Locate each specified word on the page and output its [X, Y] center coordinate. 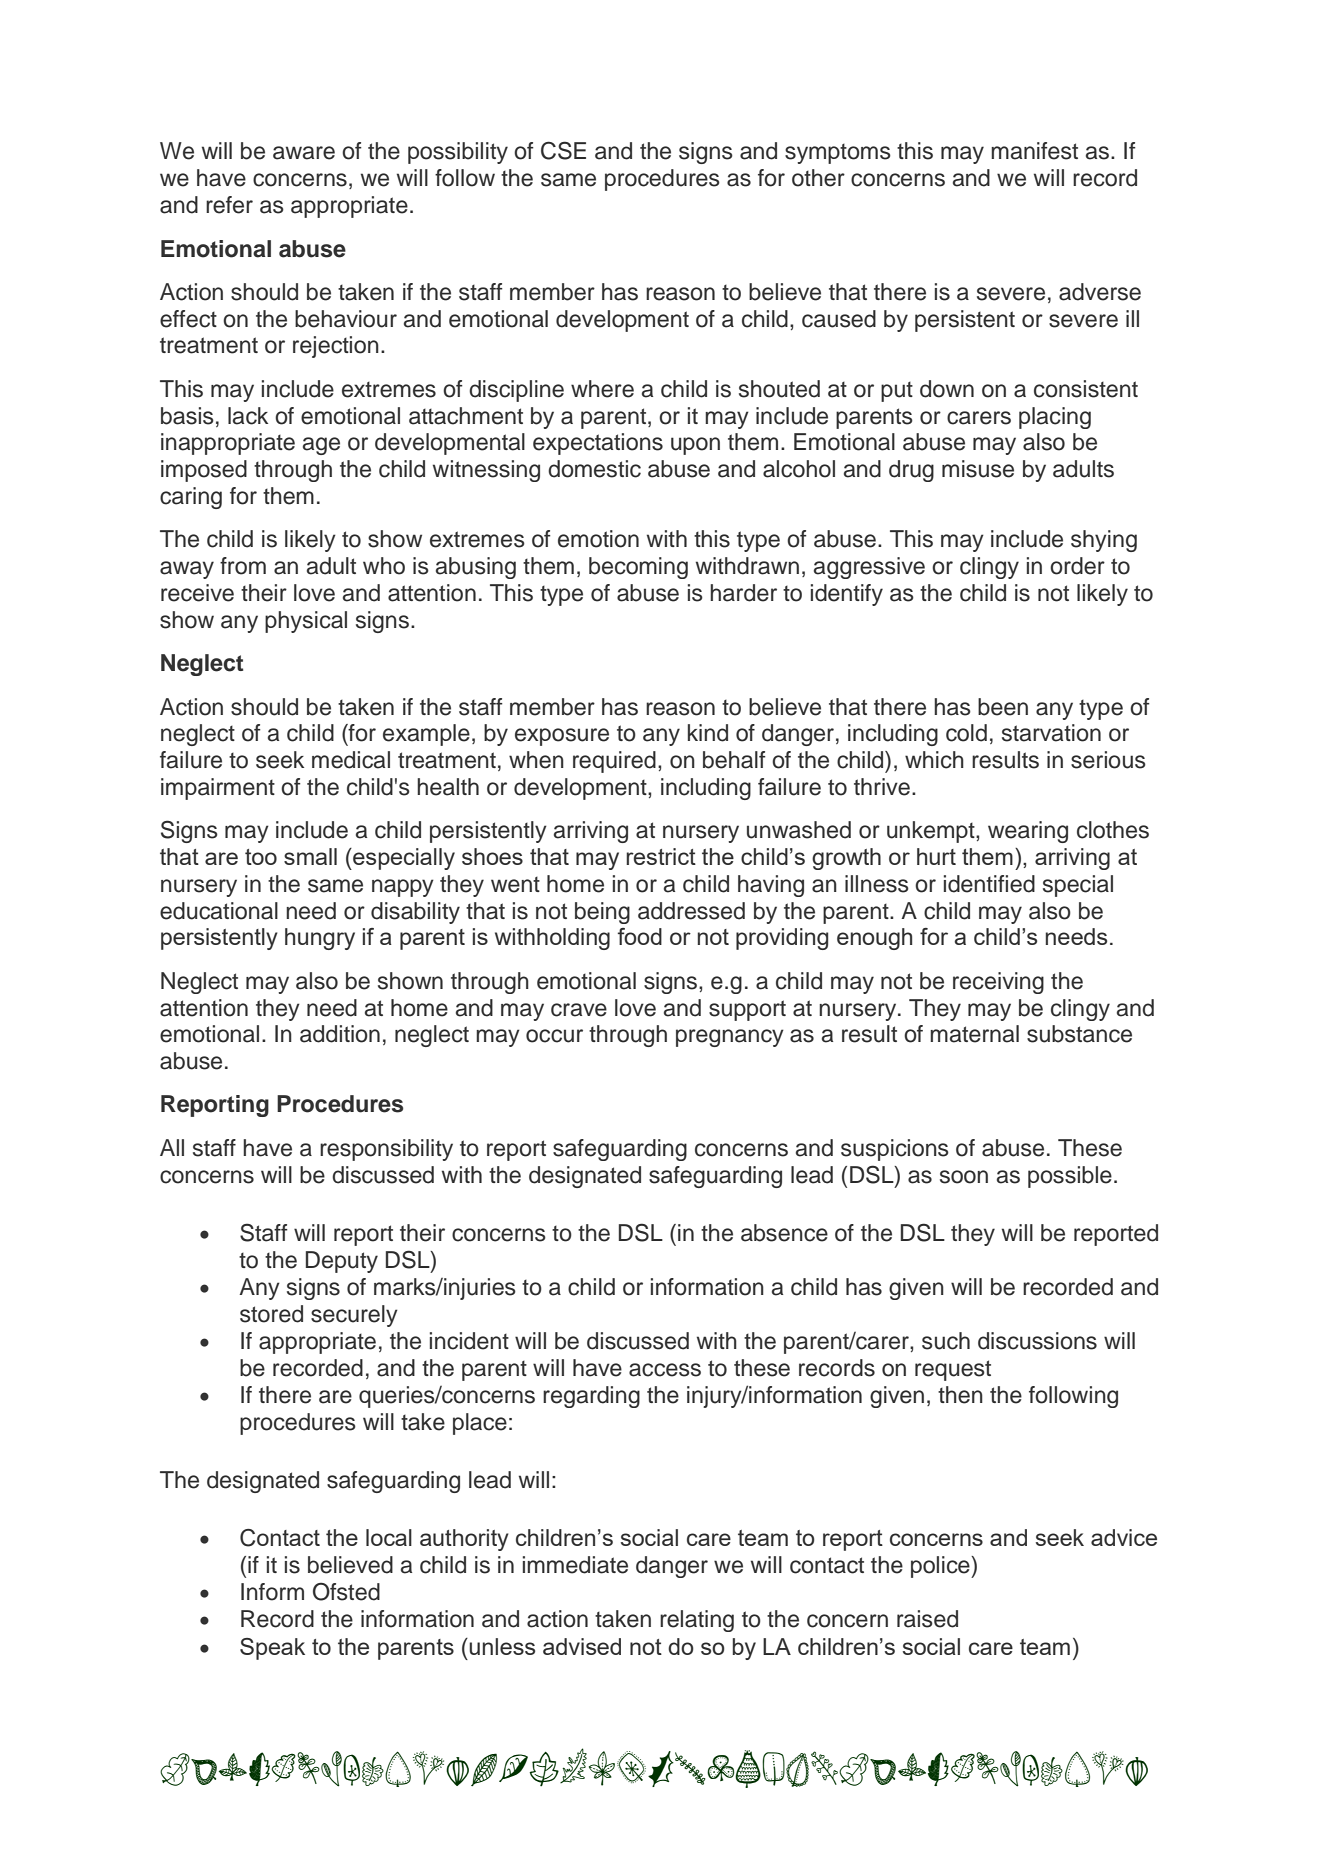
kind [708, 733]
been [1003, 707]
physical [306, 622]
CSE [563, 150]
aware [304, 153]
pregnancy [730, 1038]
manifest [1034, 151]
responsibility [386, 1150]
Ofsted [346, 1591]
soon [964, 1177]
